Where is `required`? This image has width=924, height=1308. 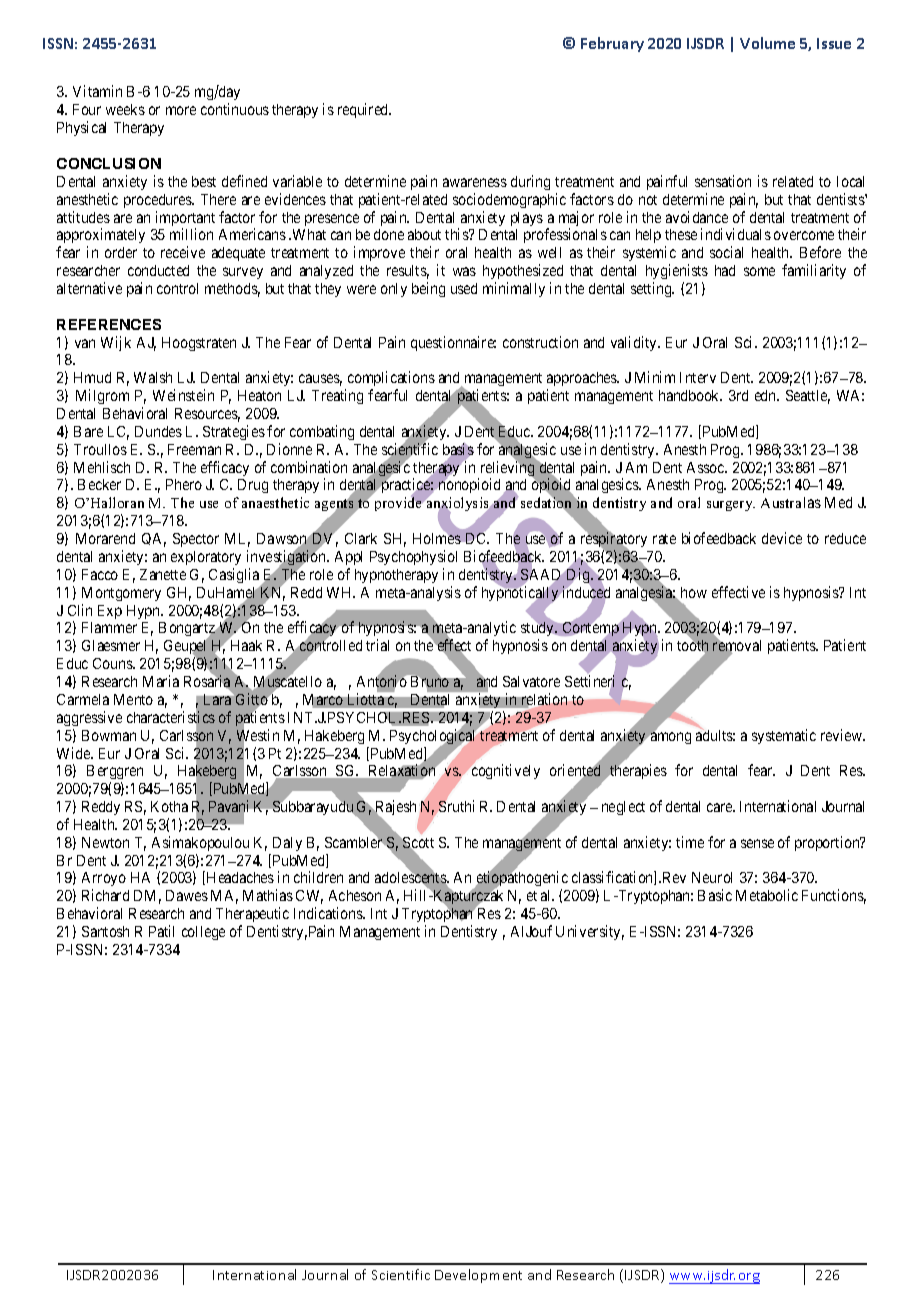
required is located at coordinates (364, 110).
